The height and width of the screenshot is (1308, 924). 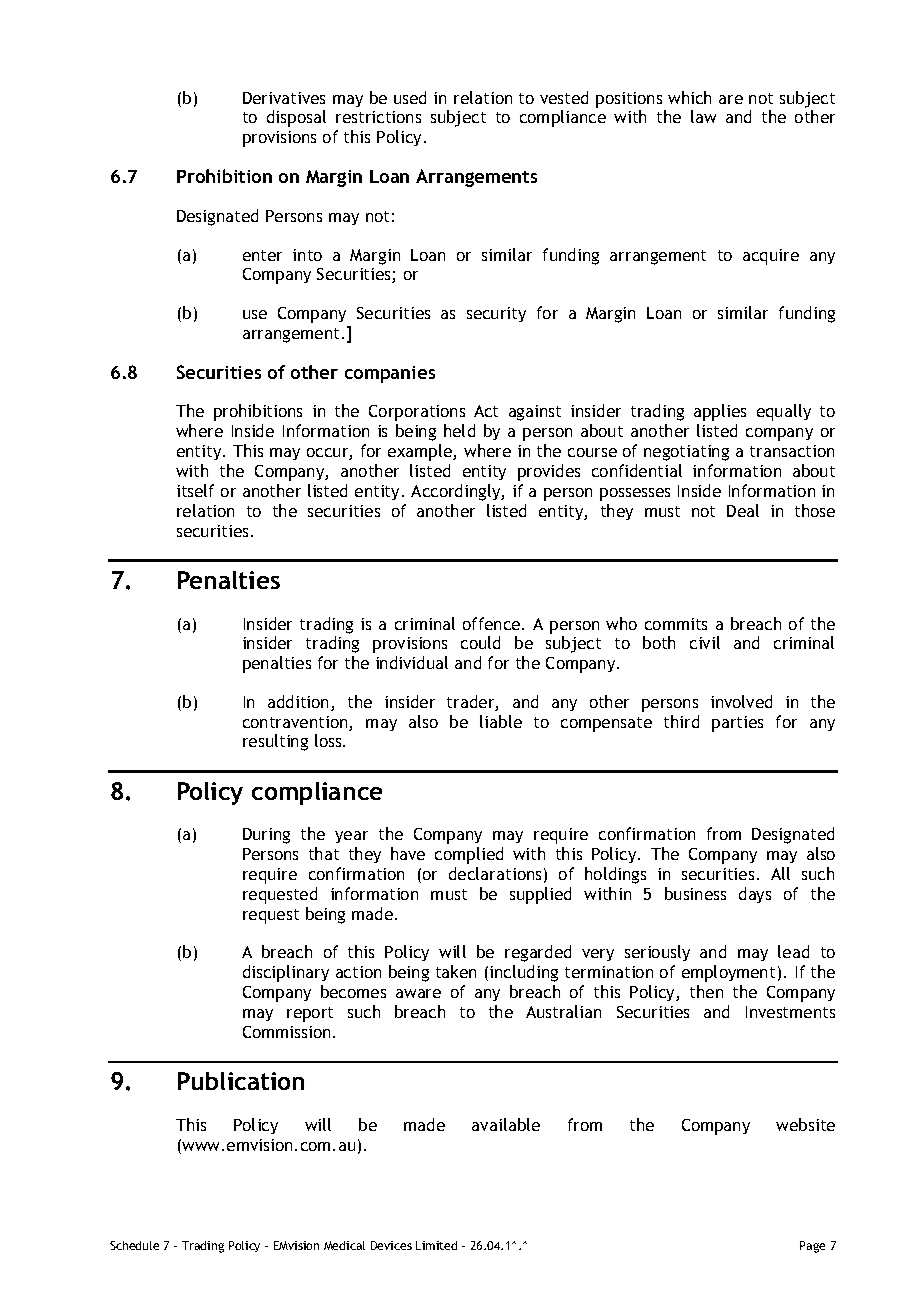 What do you see at coordinates (286, 973) in the screenshot?
I see `disciplinary` at bounding box center [286, 973].
